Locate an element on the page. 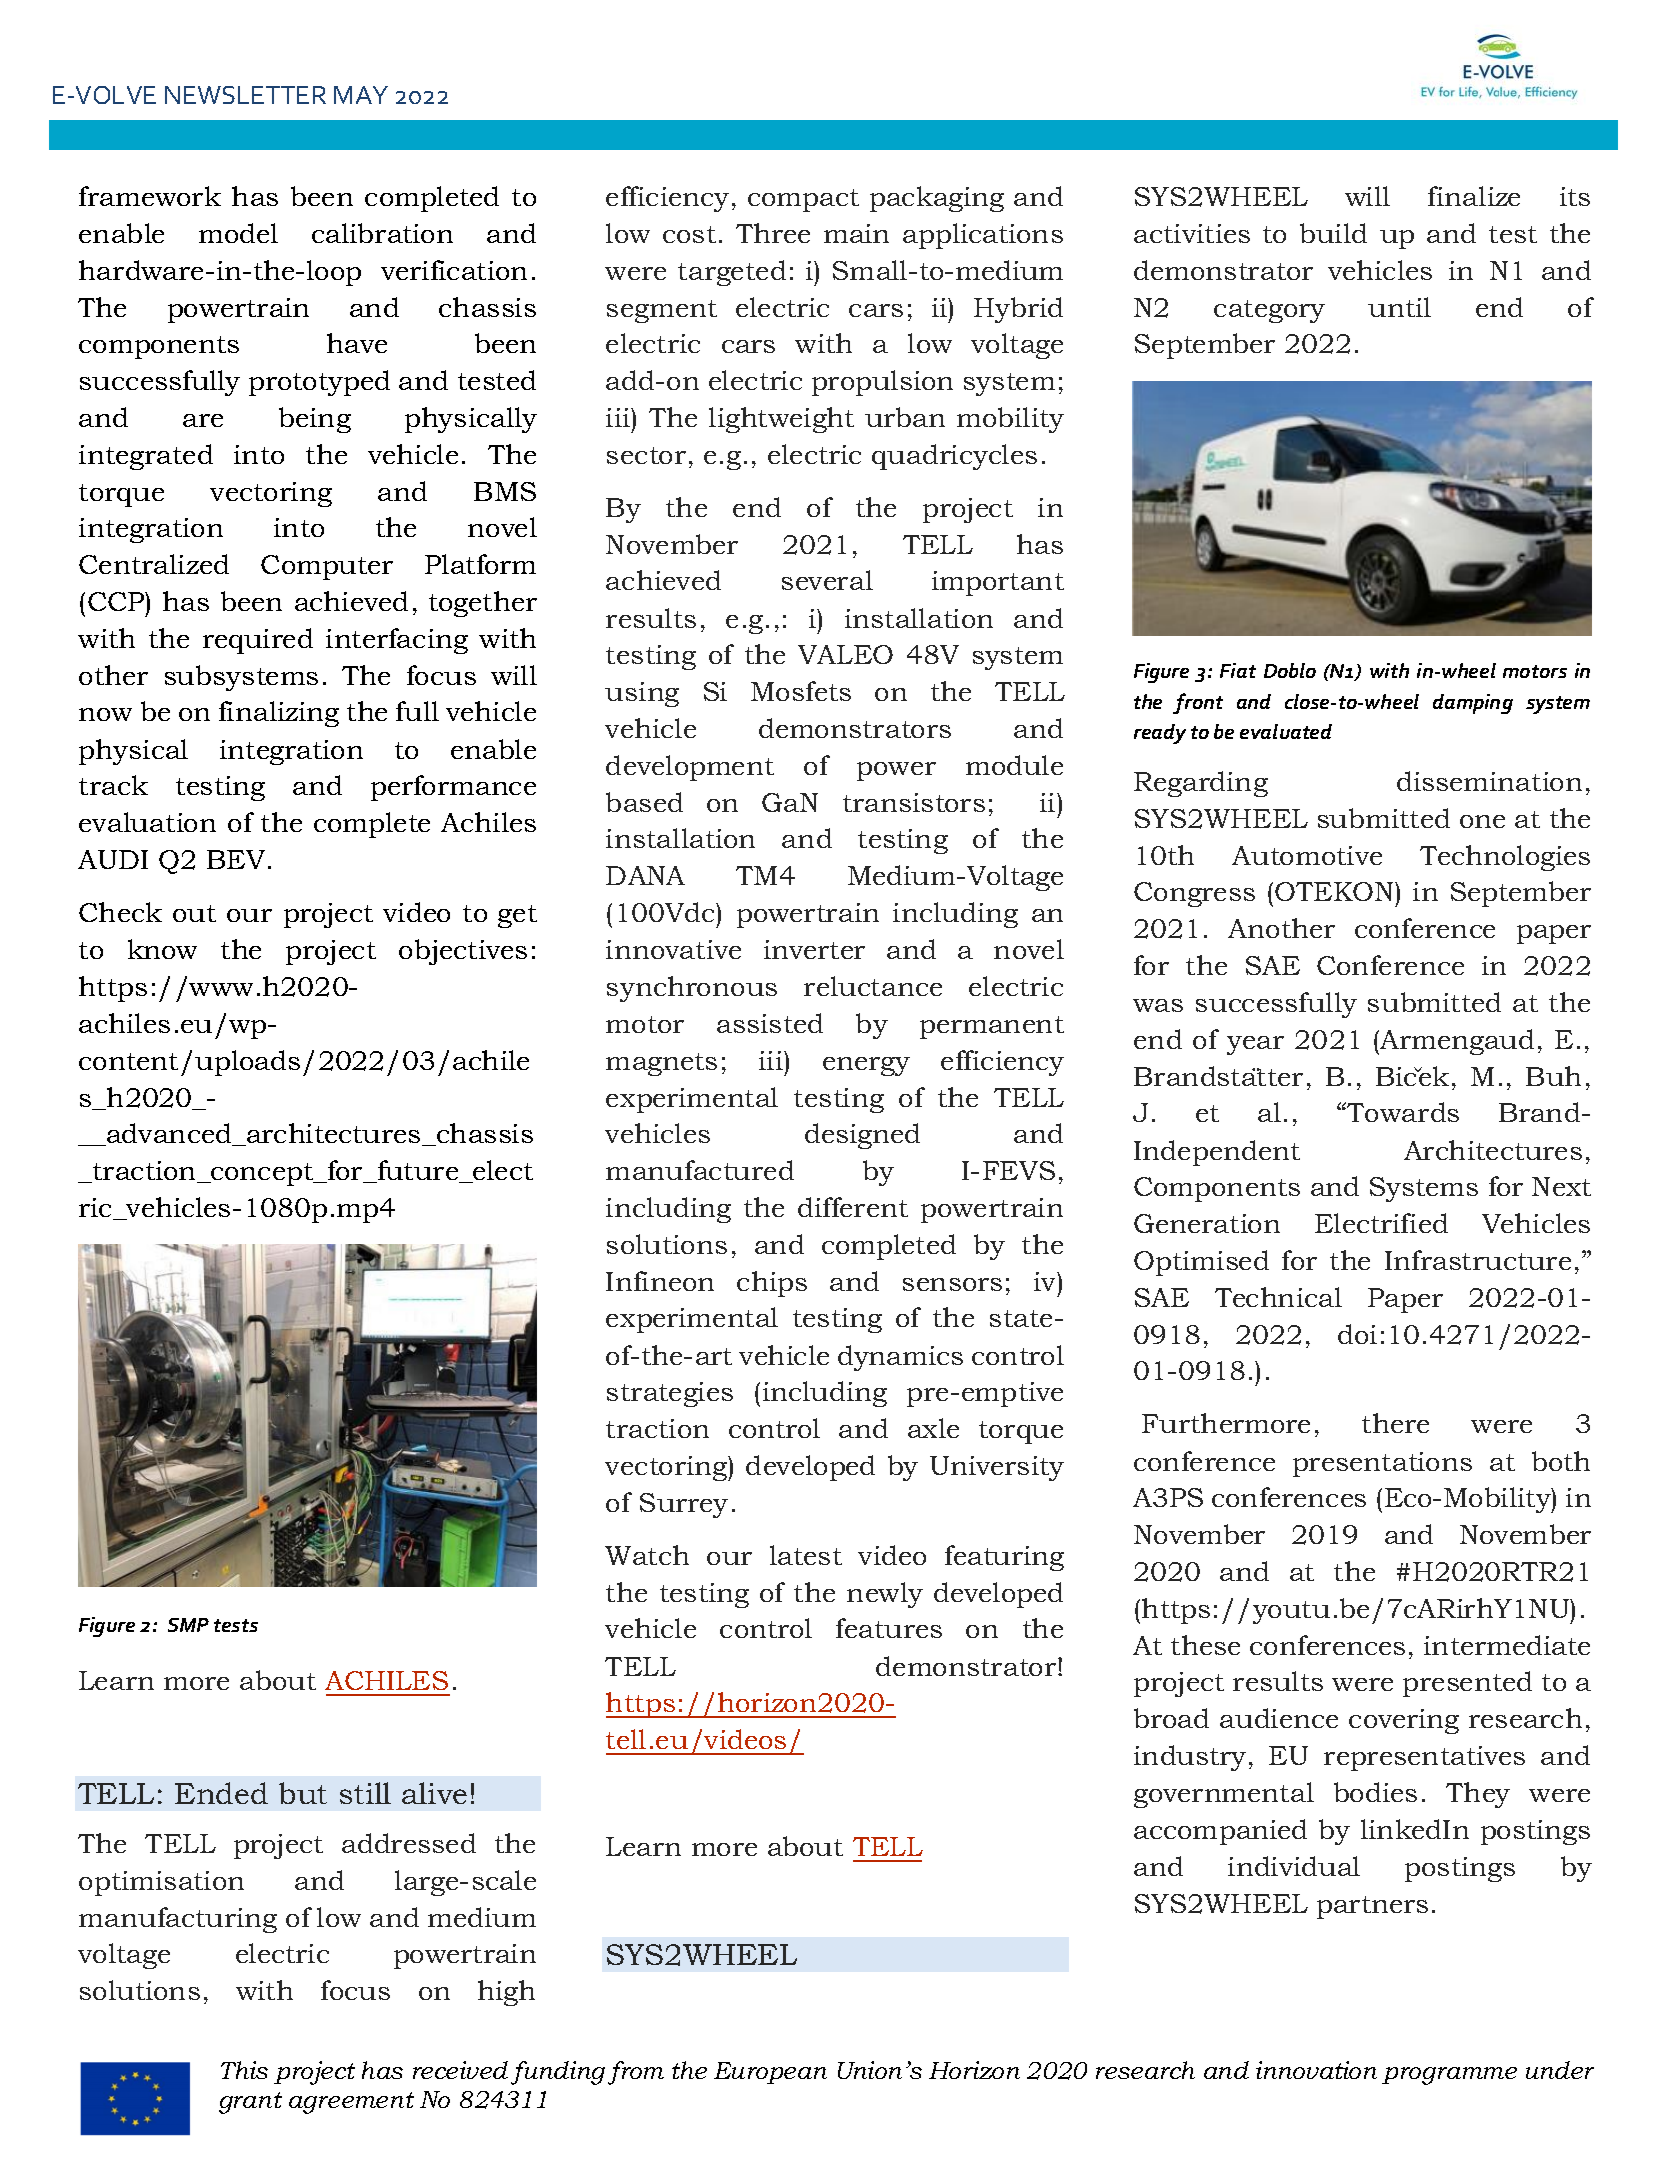 This image has height=2161, width=1670. European is located at coordinates (770, 2073).
